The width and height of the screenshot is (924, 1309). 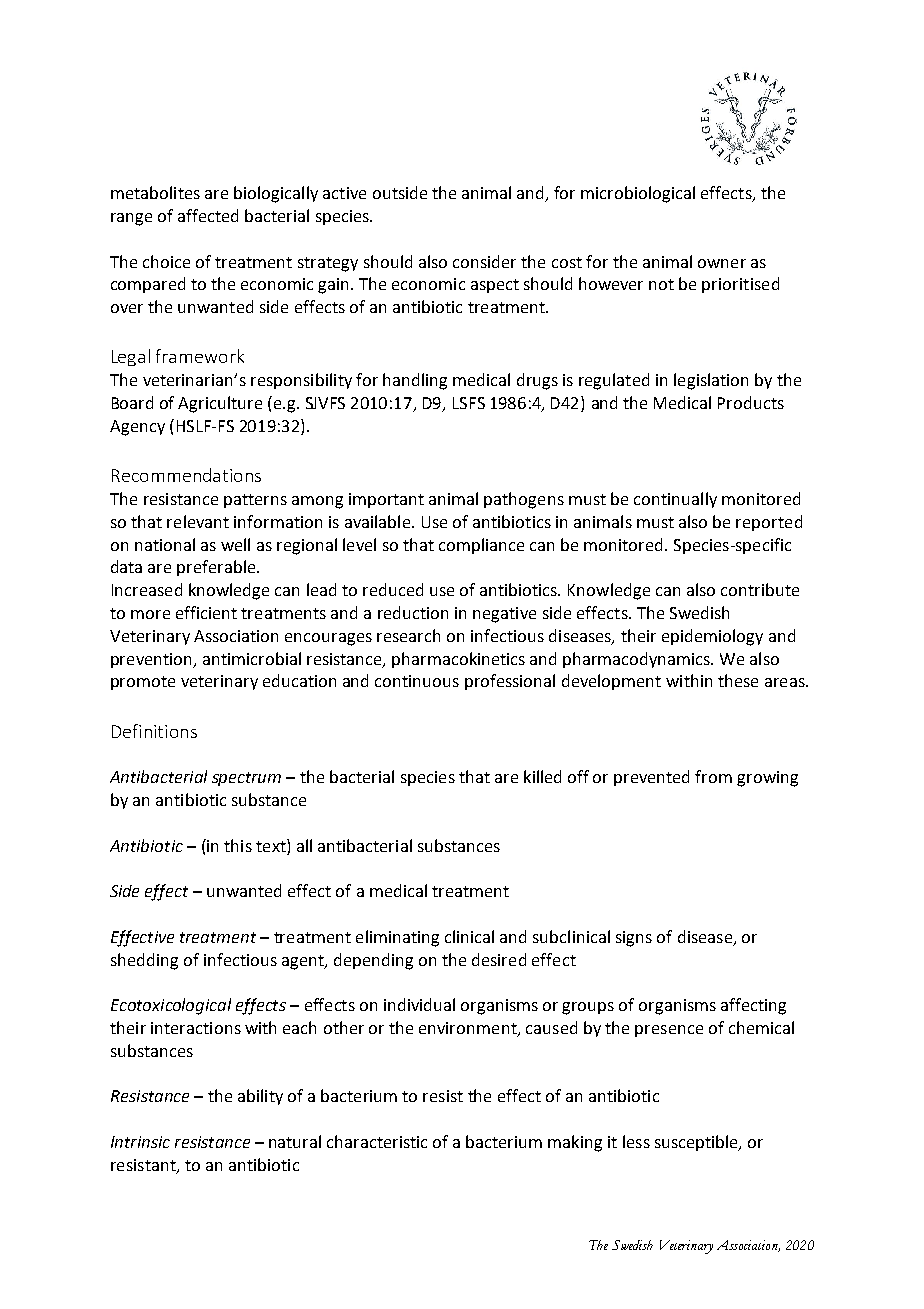 What do you see at coordinates (495, 286) in the screenshot?
I see `aspect` at bounding box center [495, 286].
